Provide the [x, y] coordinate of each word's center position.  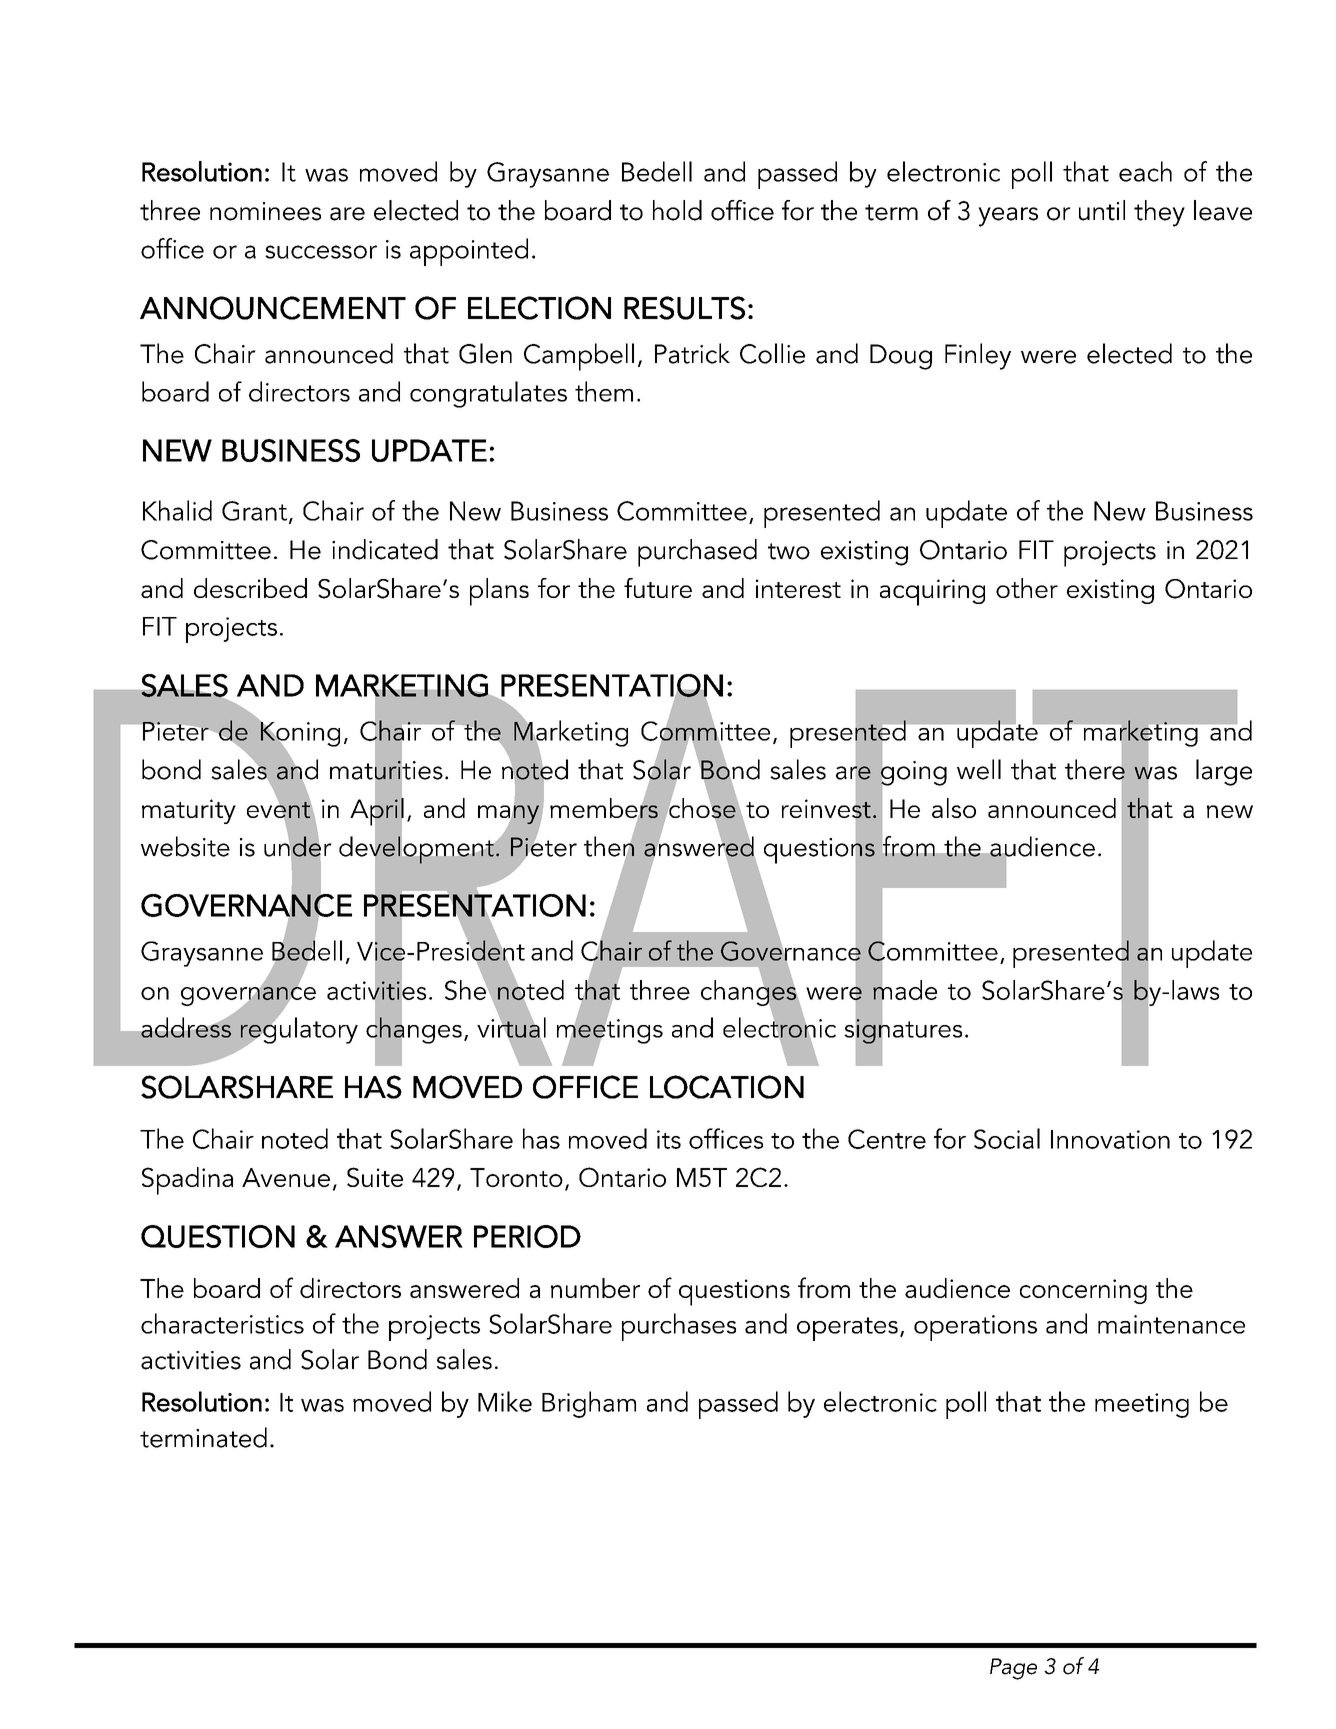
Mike [505, 1401]
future [658, 588]
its [669, 1139]
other [1027, 588]
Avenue [286, 1177]
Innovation [1110, 1139]
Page [1013, 1669]
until [1102, 210]
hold [677, 210]
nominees [265, 211]
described [250, 588]
